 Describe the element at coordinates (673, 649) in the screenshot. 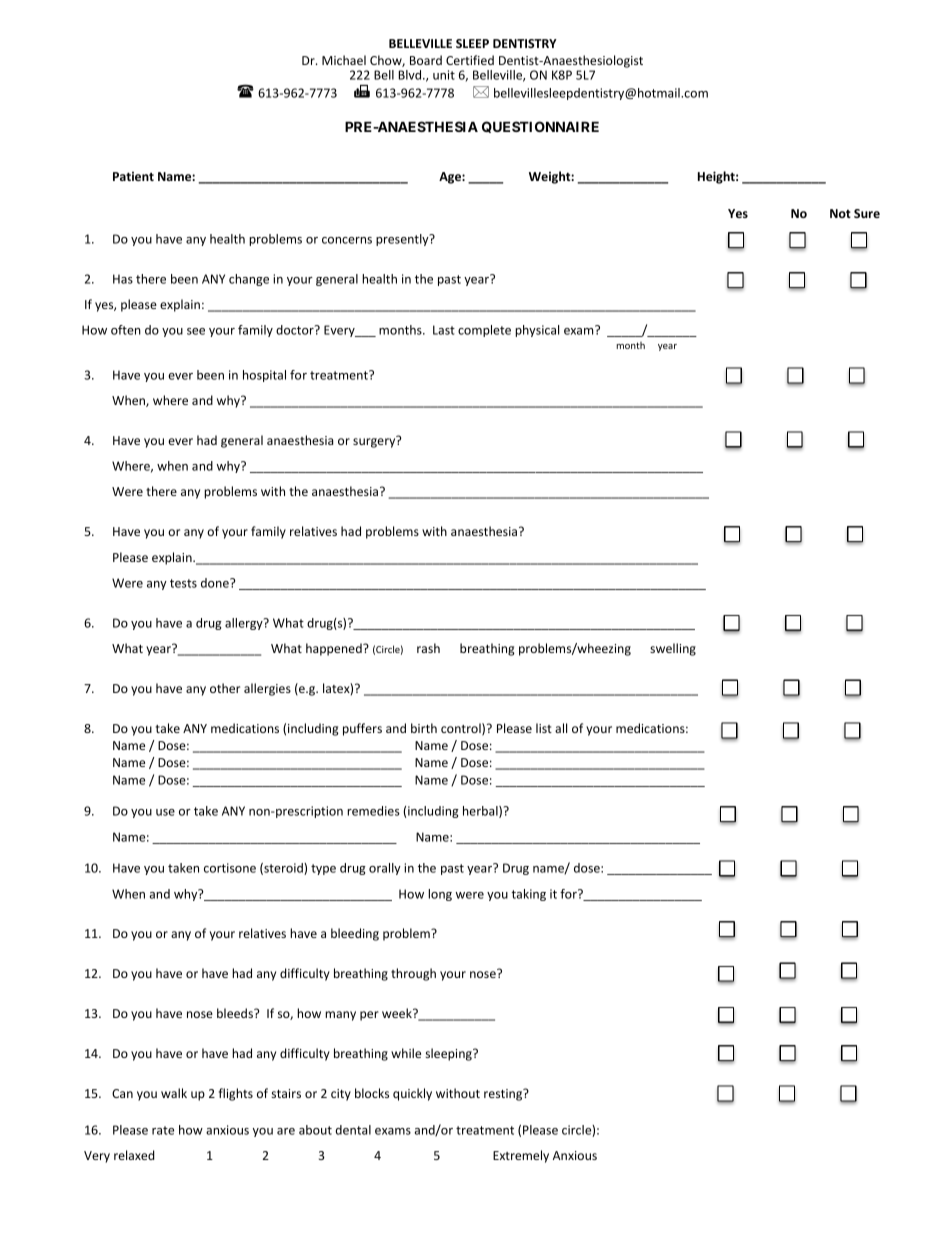

I see `swelling` at that location.
